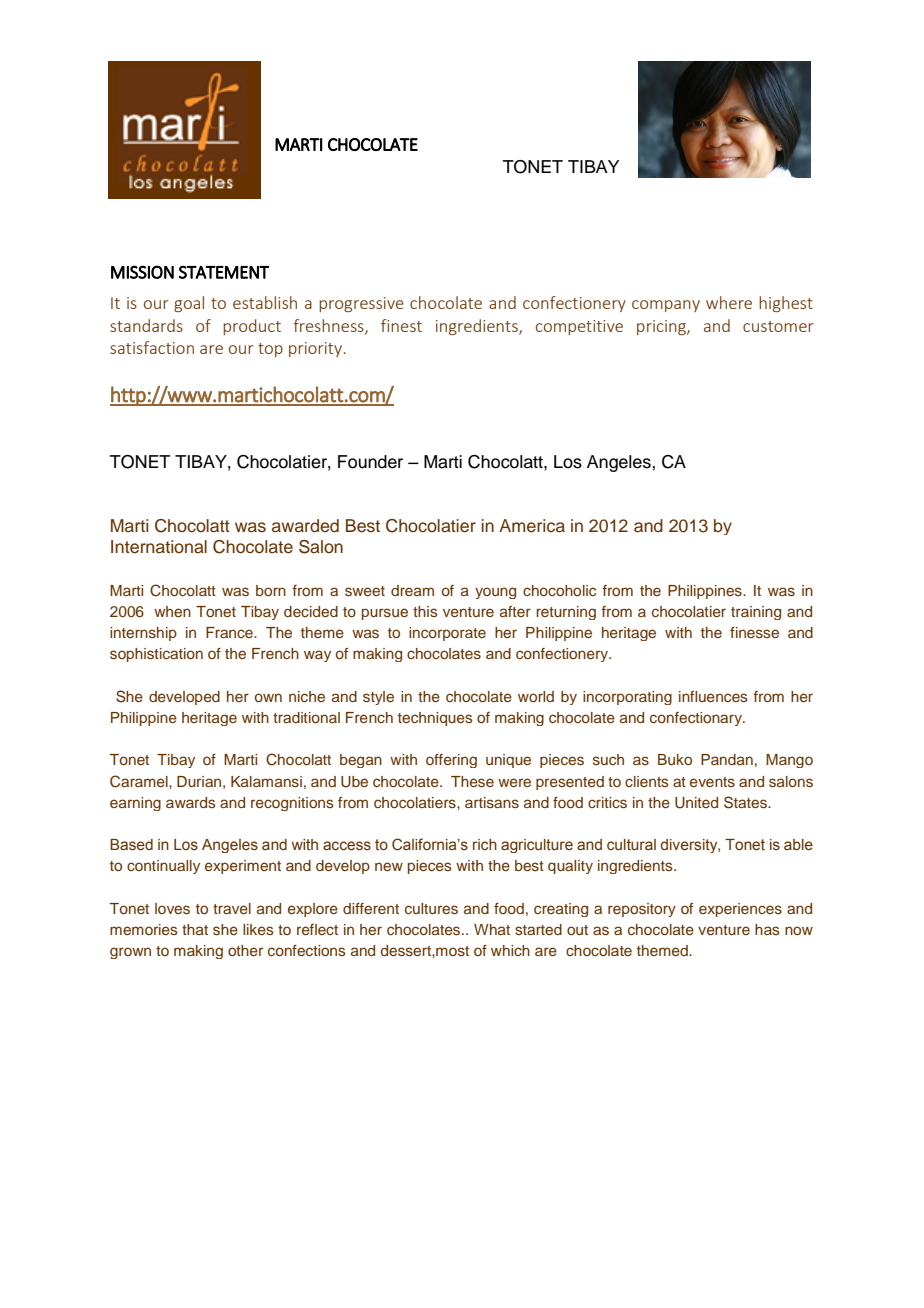  What do you see at coordinates (435, 719) in the image?
I see `techniques` at bounding box center [435, 719].
